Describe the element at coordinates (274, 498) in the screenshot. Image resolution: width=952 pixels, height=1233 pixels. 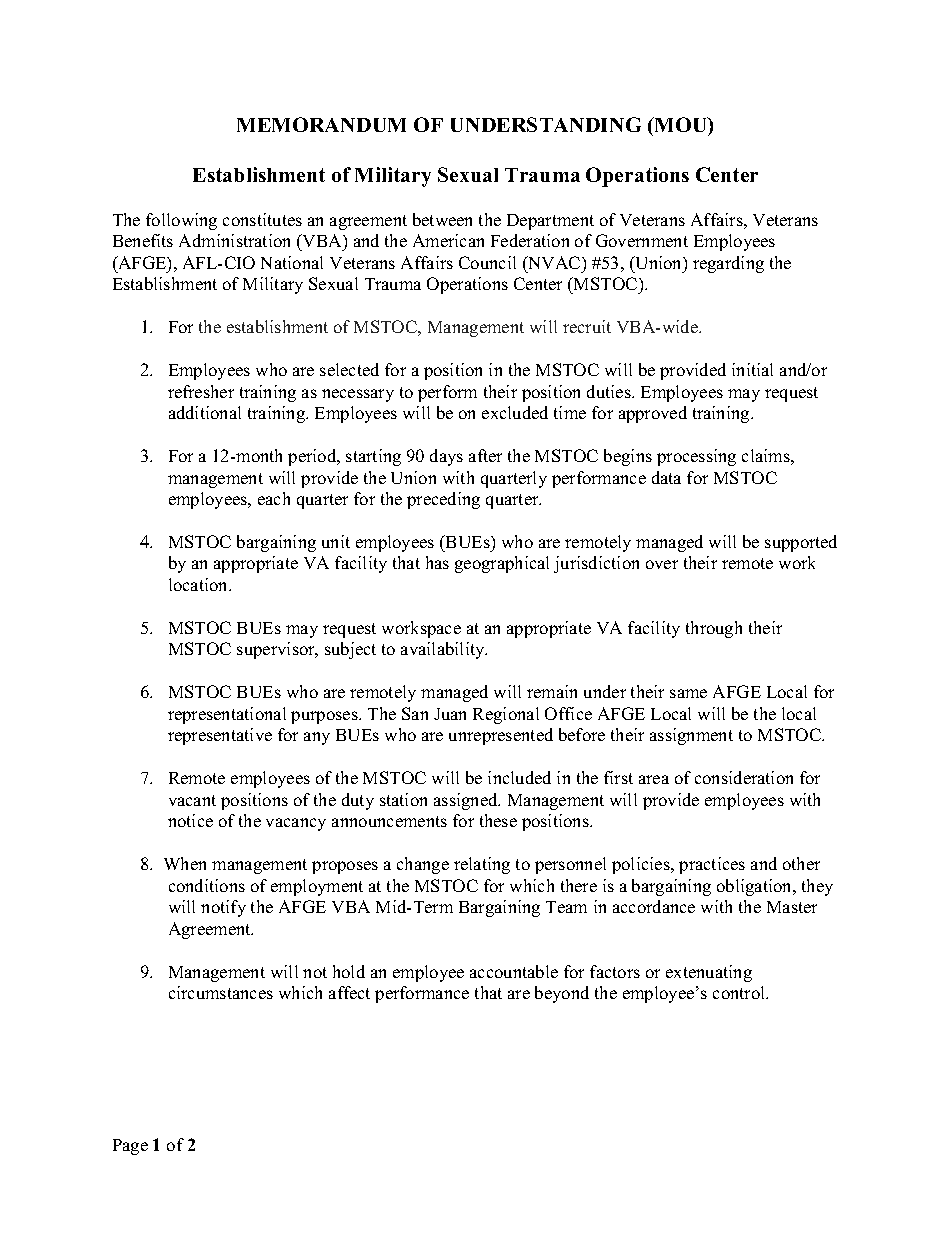
I see `each` at that location.
